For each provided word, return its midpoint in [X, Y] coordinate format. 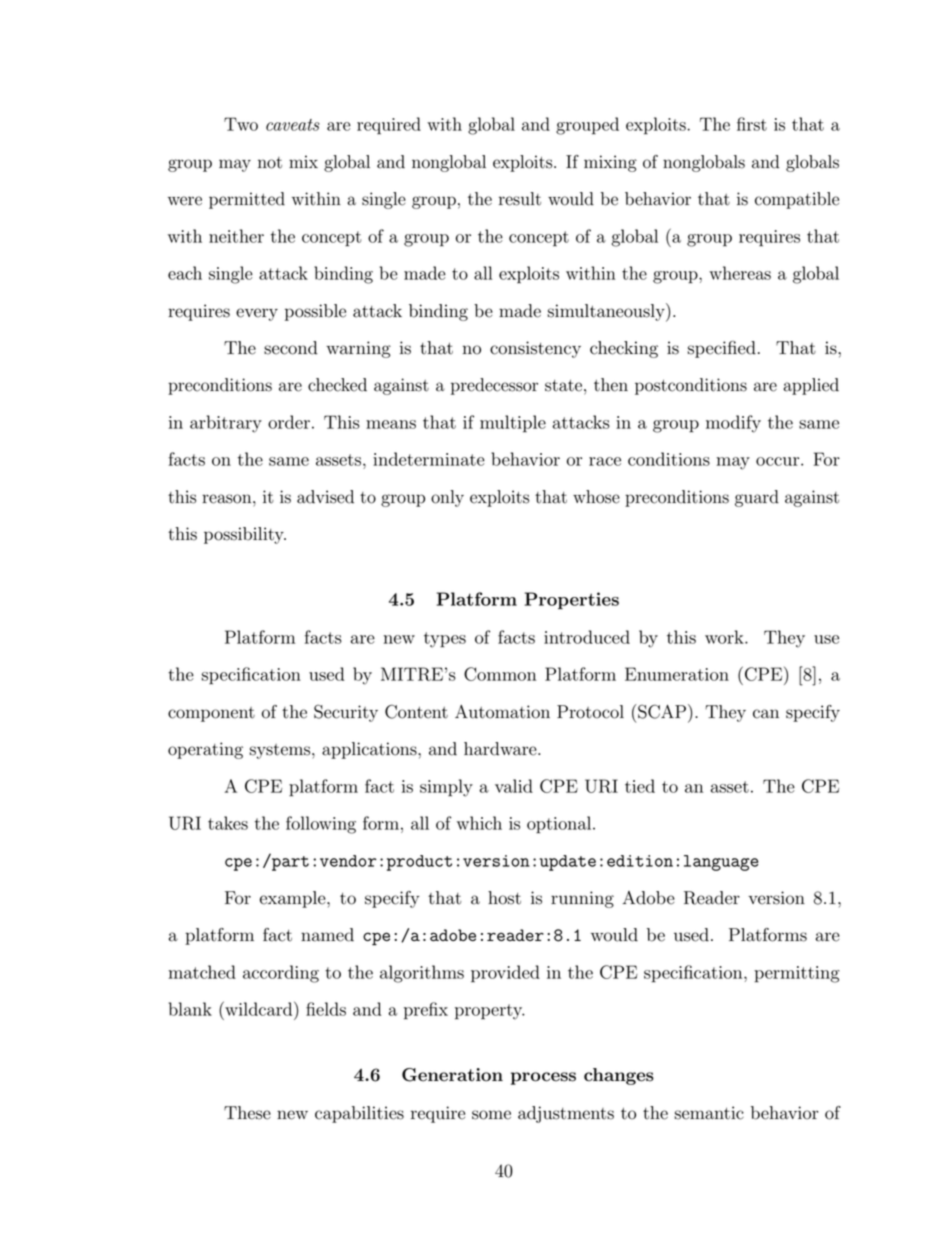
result [520, 199]
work [725, 637]
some [491, 1115]
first [752, 124]
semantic [709, 1113]
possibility [245, 535]
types [445, 640]
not [270, 163]
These [247, 1113]
